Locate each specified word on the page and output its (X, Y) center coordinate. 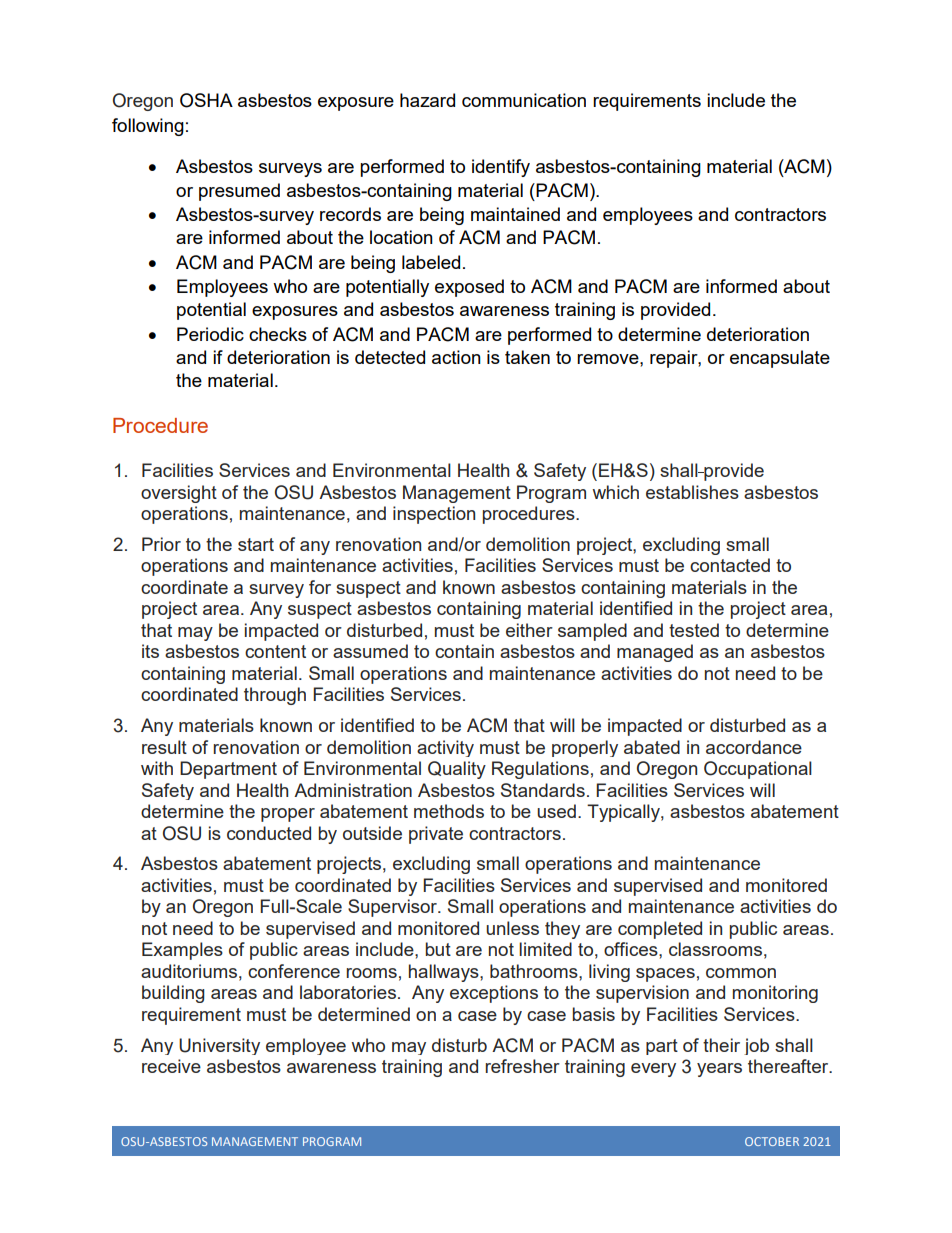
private (436, 835)
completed (660, 930)
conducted (269, 833)
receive (171, 1066)
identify (501, 168)
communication (524, 100)
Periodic (210, 334)
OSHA (206, 100)
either (529, 630)
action (456, 357)
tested (694, 630)
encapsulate (780, 359)
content (275, 651)
